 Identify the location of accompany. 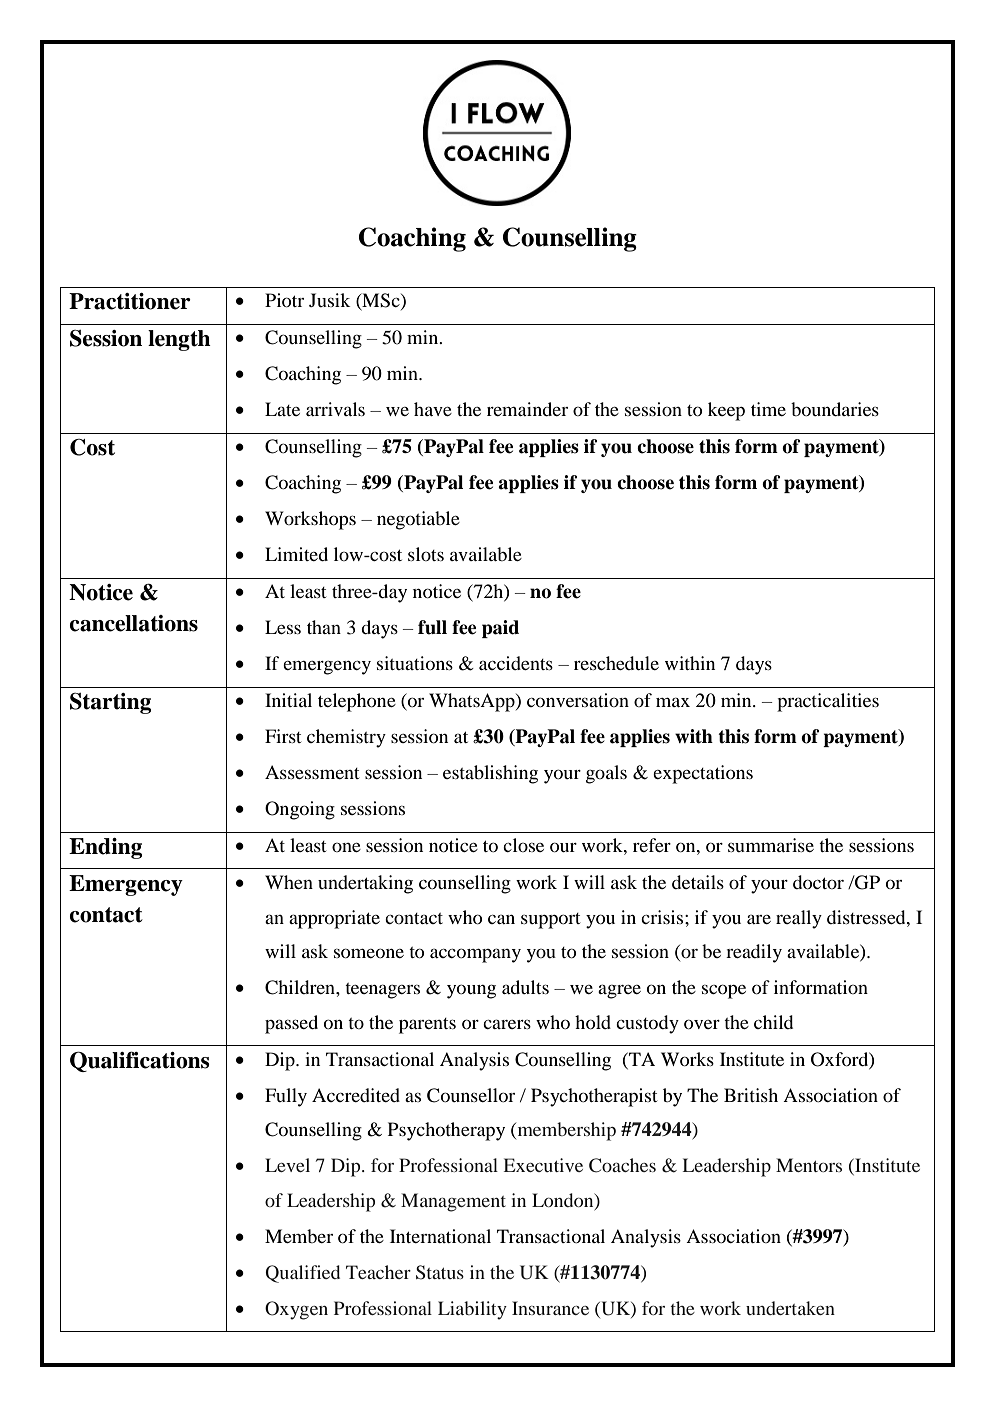
(475, 955).
